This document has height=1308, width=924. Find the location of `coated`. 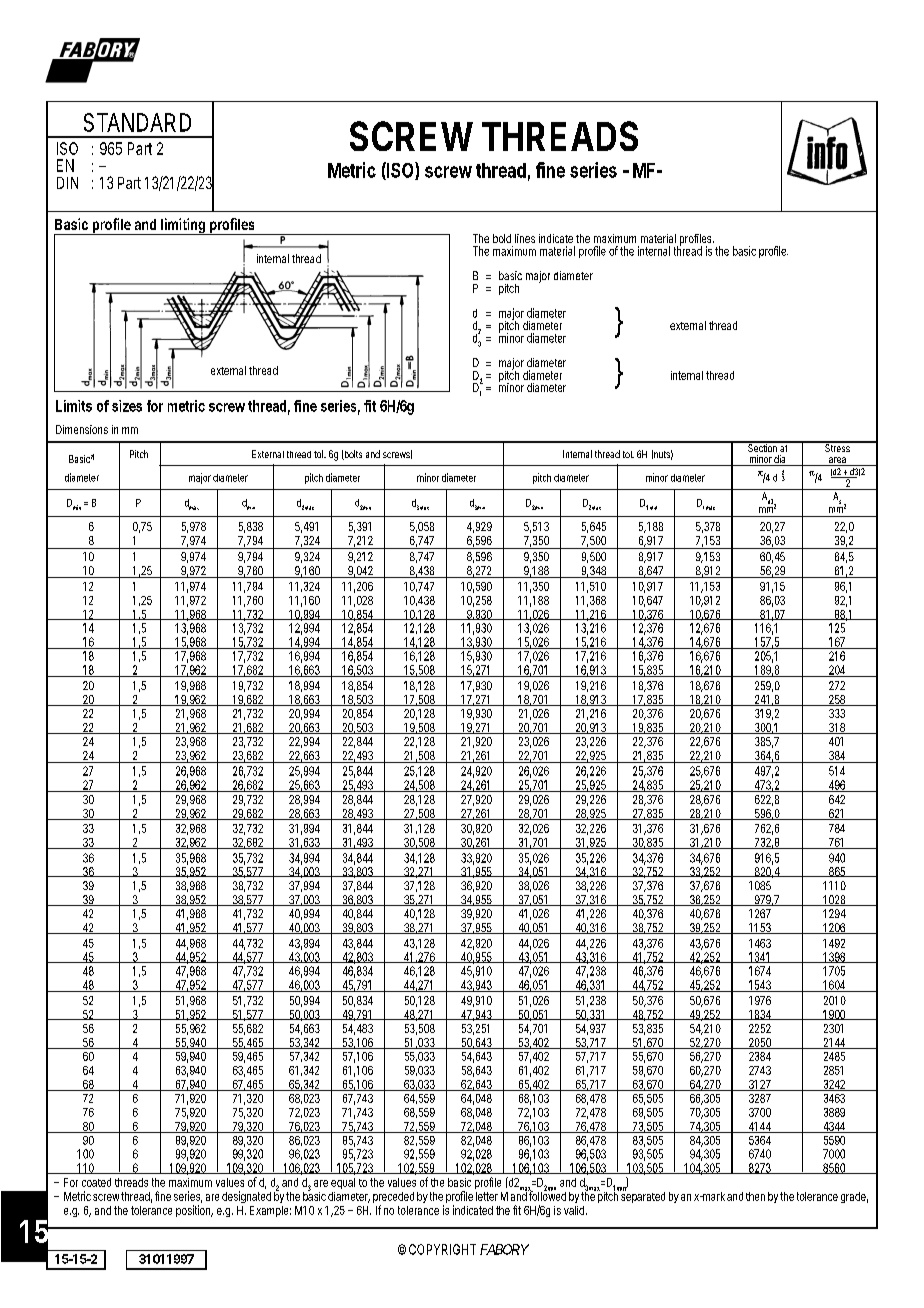

coated is located at coordinates (96, 1182).
